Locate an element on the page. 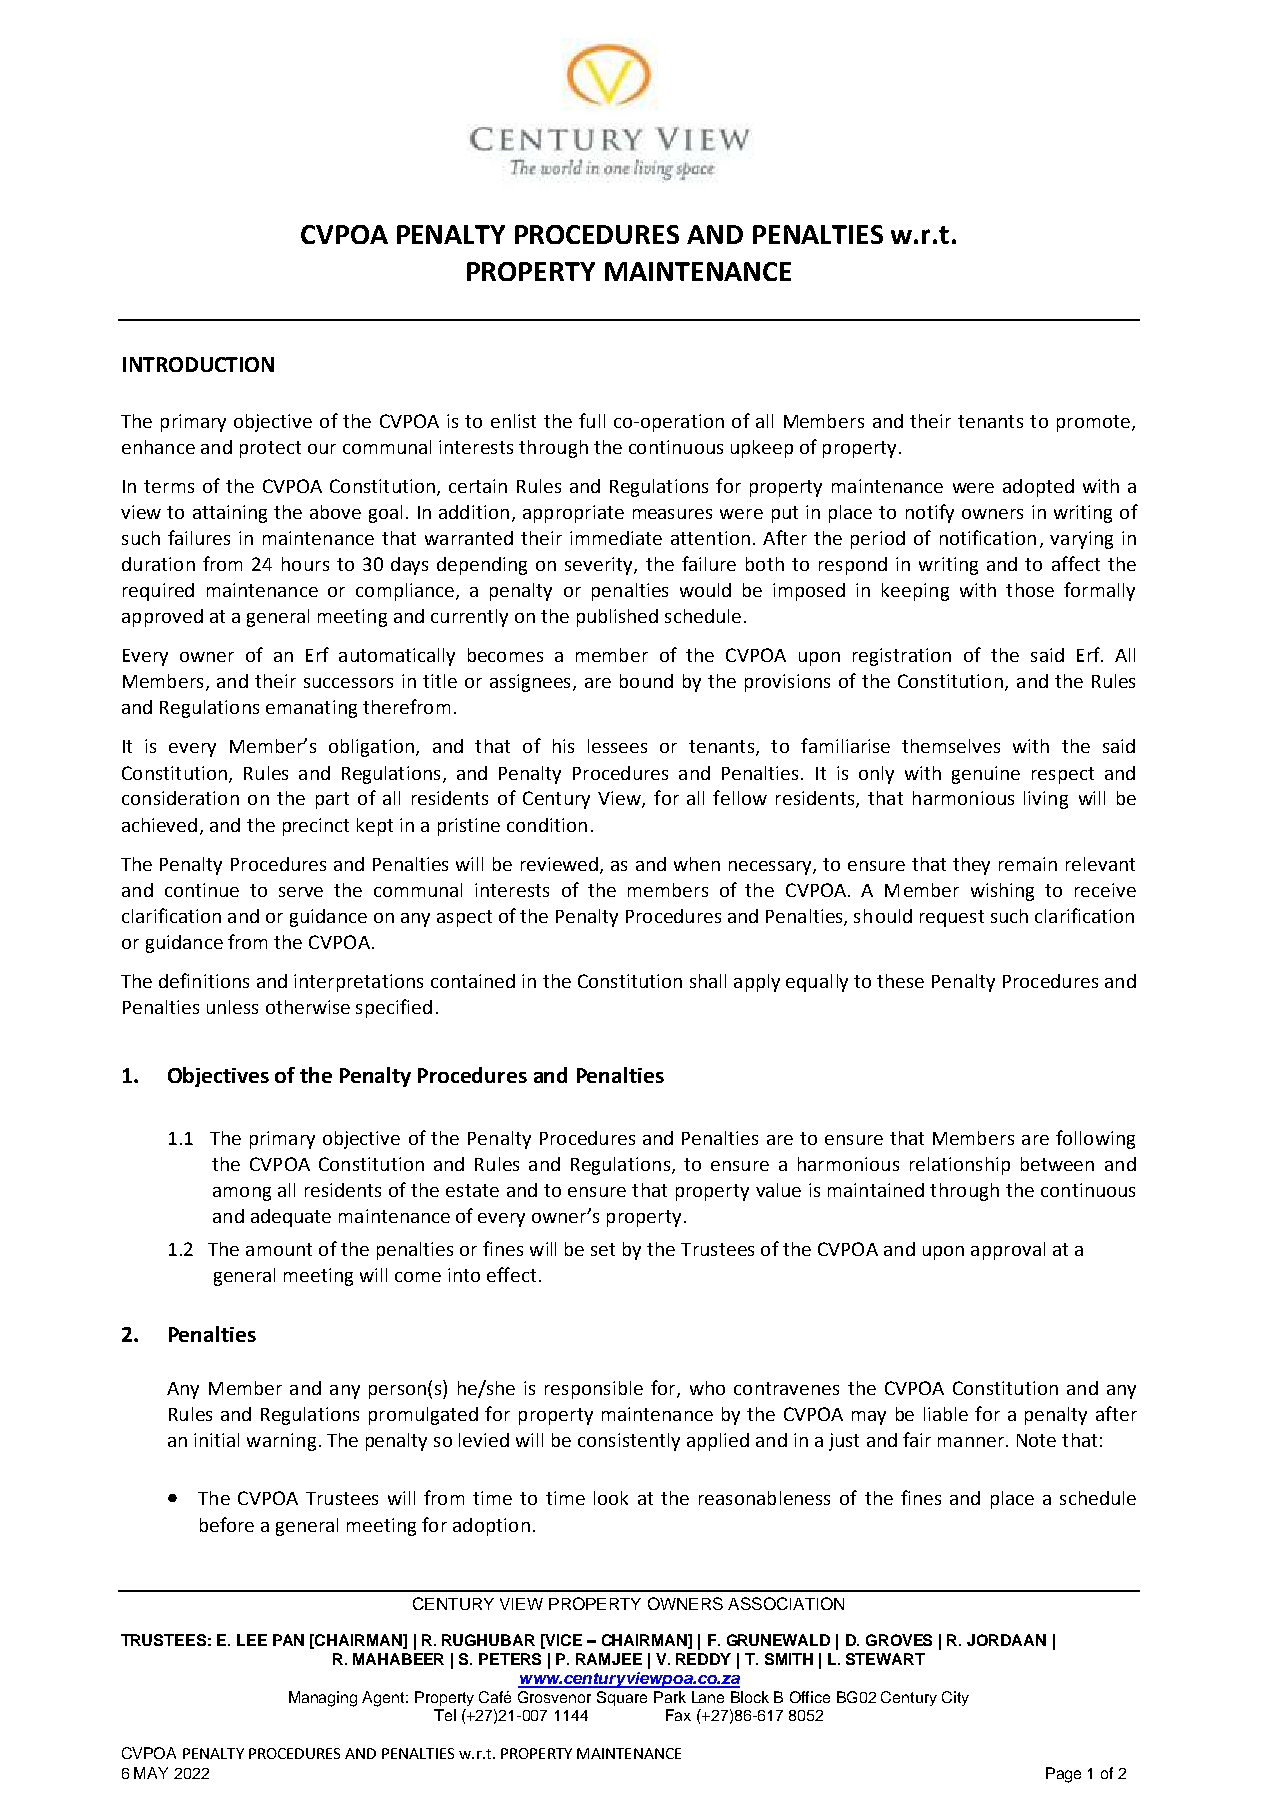 The height and width of the document is (1800, 1273). Managing is located at coordinates (323, 1699).
